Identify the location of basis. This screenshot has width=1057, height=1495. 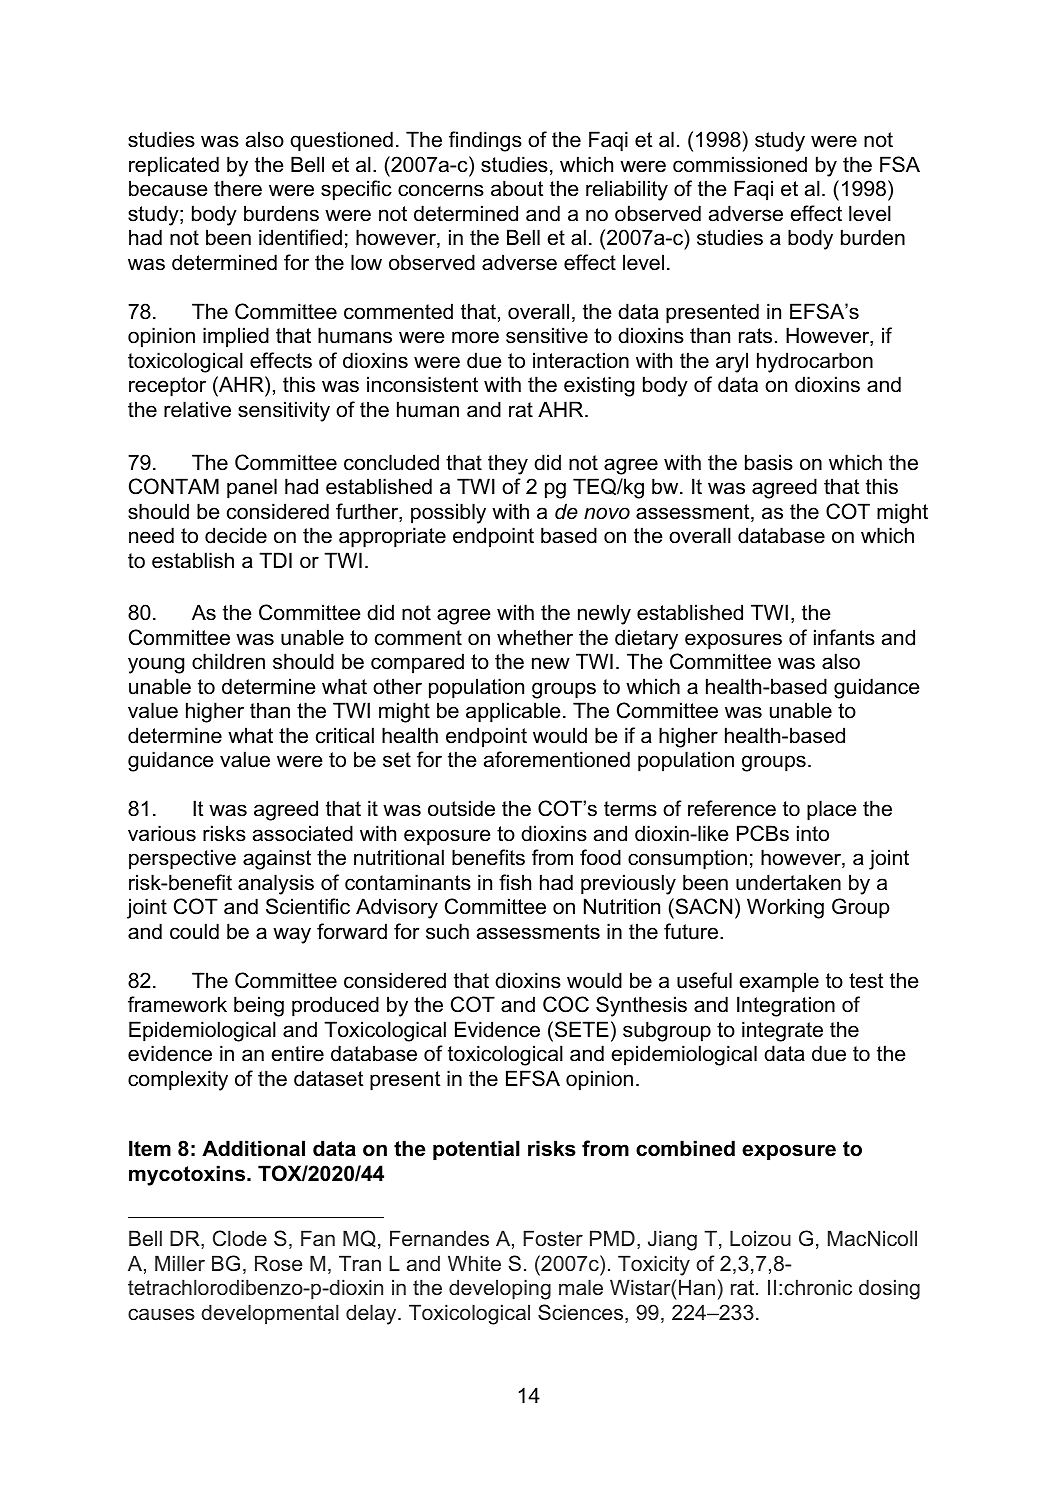
(769, 462).
